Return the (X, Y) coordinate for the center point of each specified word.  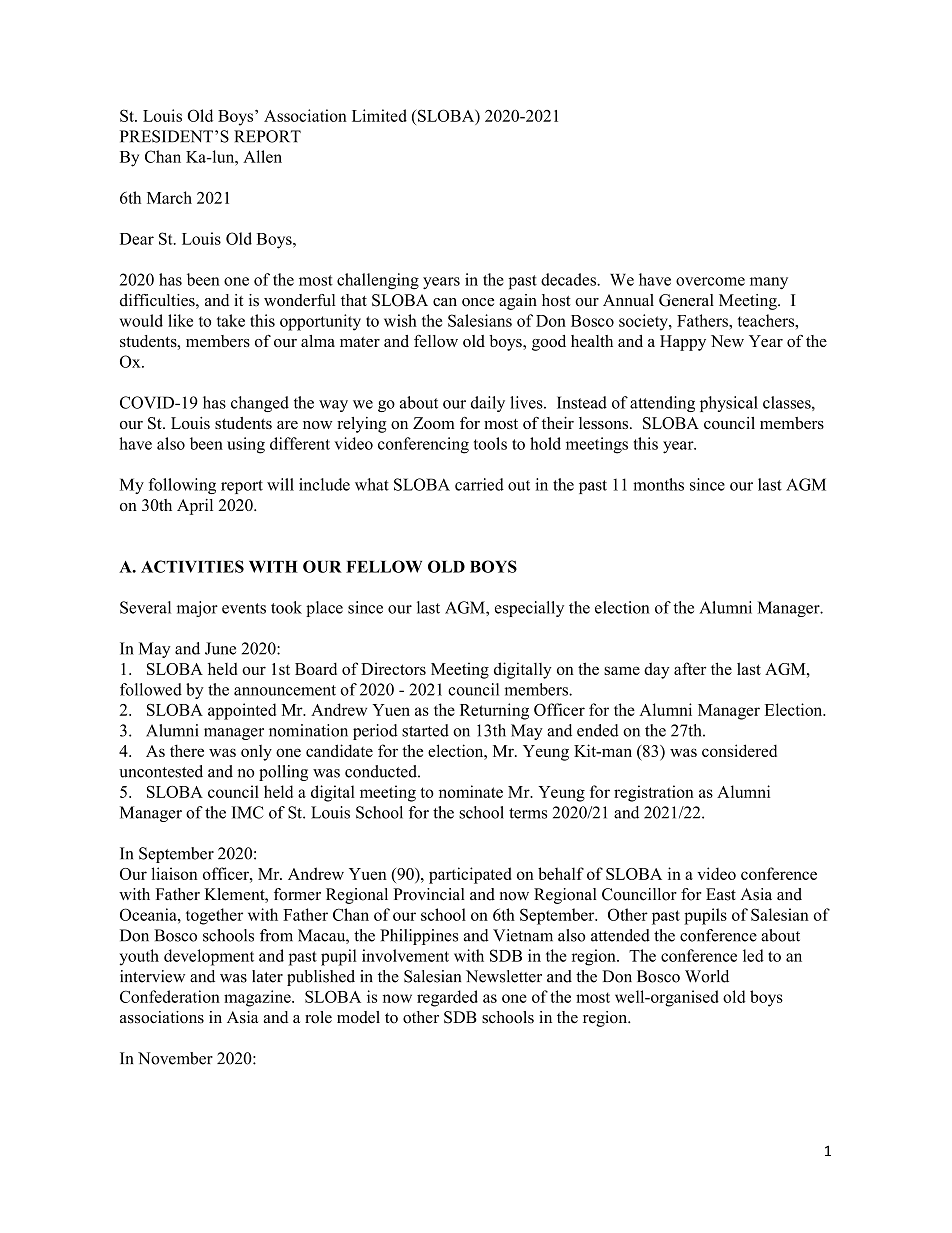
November (175, 1058)
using (246, 445)
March (169, 197)
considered (739, 750)
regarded (447, 998)
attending (662, 404)
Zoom (434, 423)
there (187, 750)
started (425, 730)
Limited (379, 115)
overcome (710, 281)
